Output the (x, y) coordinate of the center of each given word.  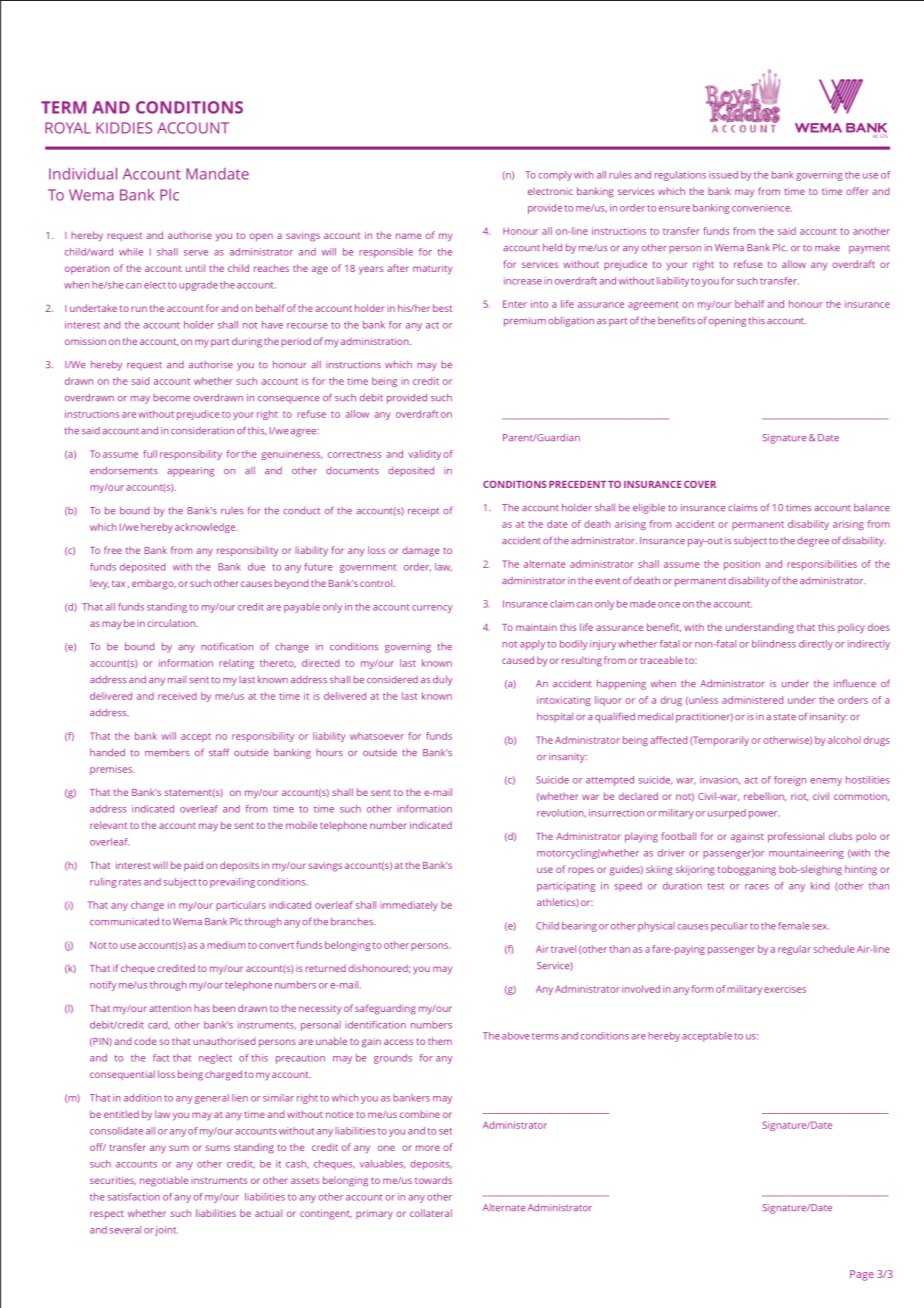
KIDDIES (124, 128)
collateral (431, 1213)
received (177, 696)
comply (555, 176)
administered (752, 700)
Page (862, 1275)
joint (166, 1231)
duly (443, 680)
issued (723, 175)
